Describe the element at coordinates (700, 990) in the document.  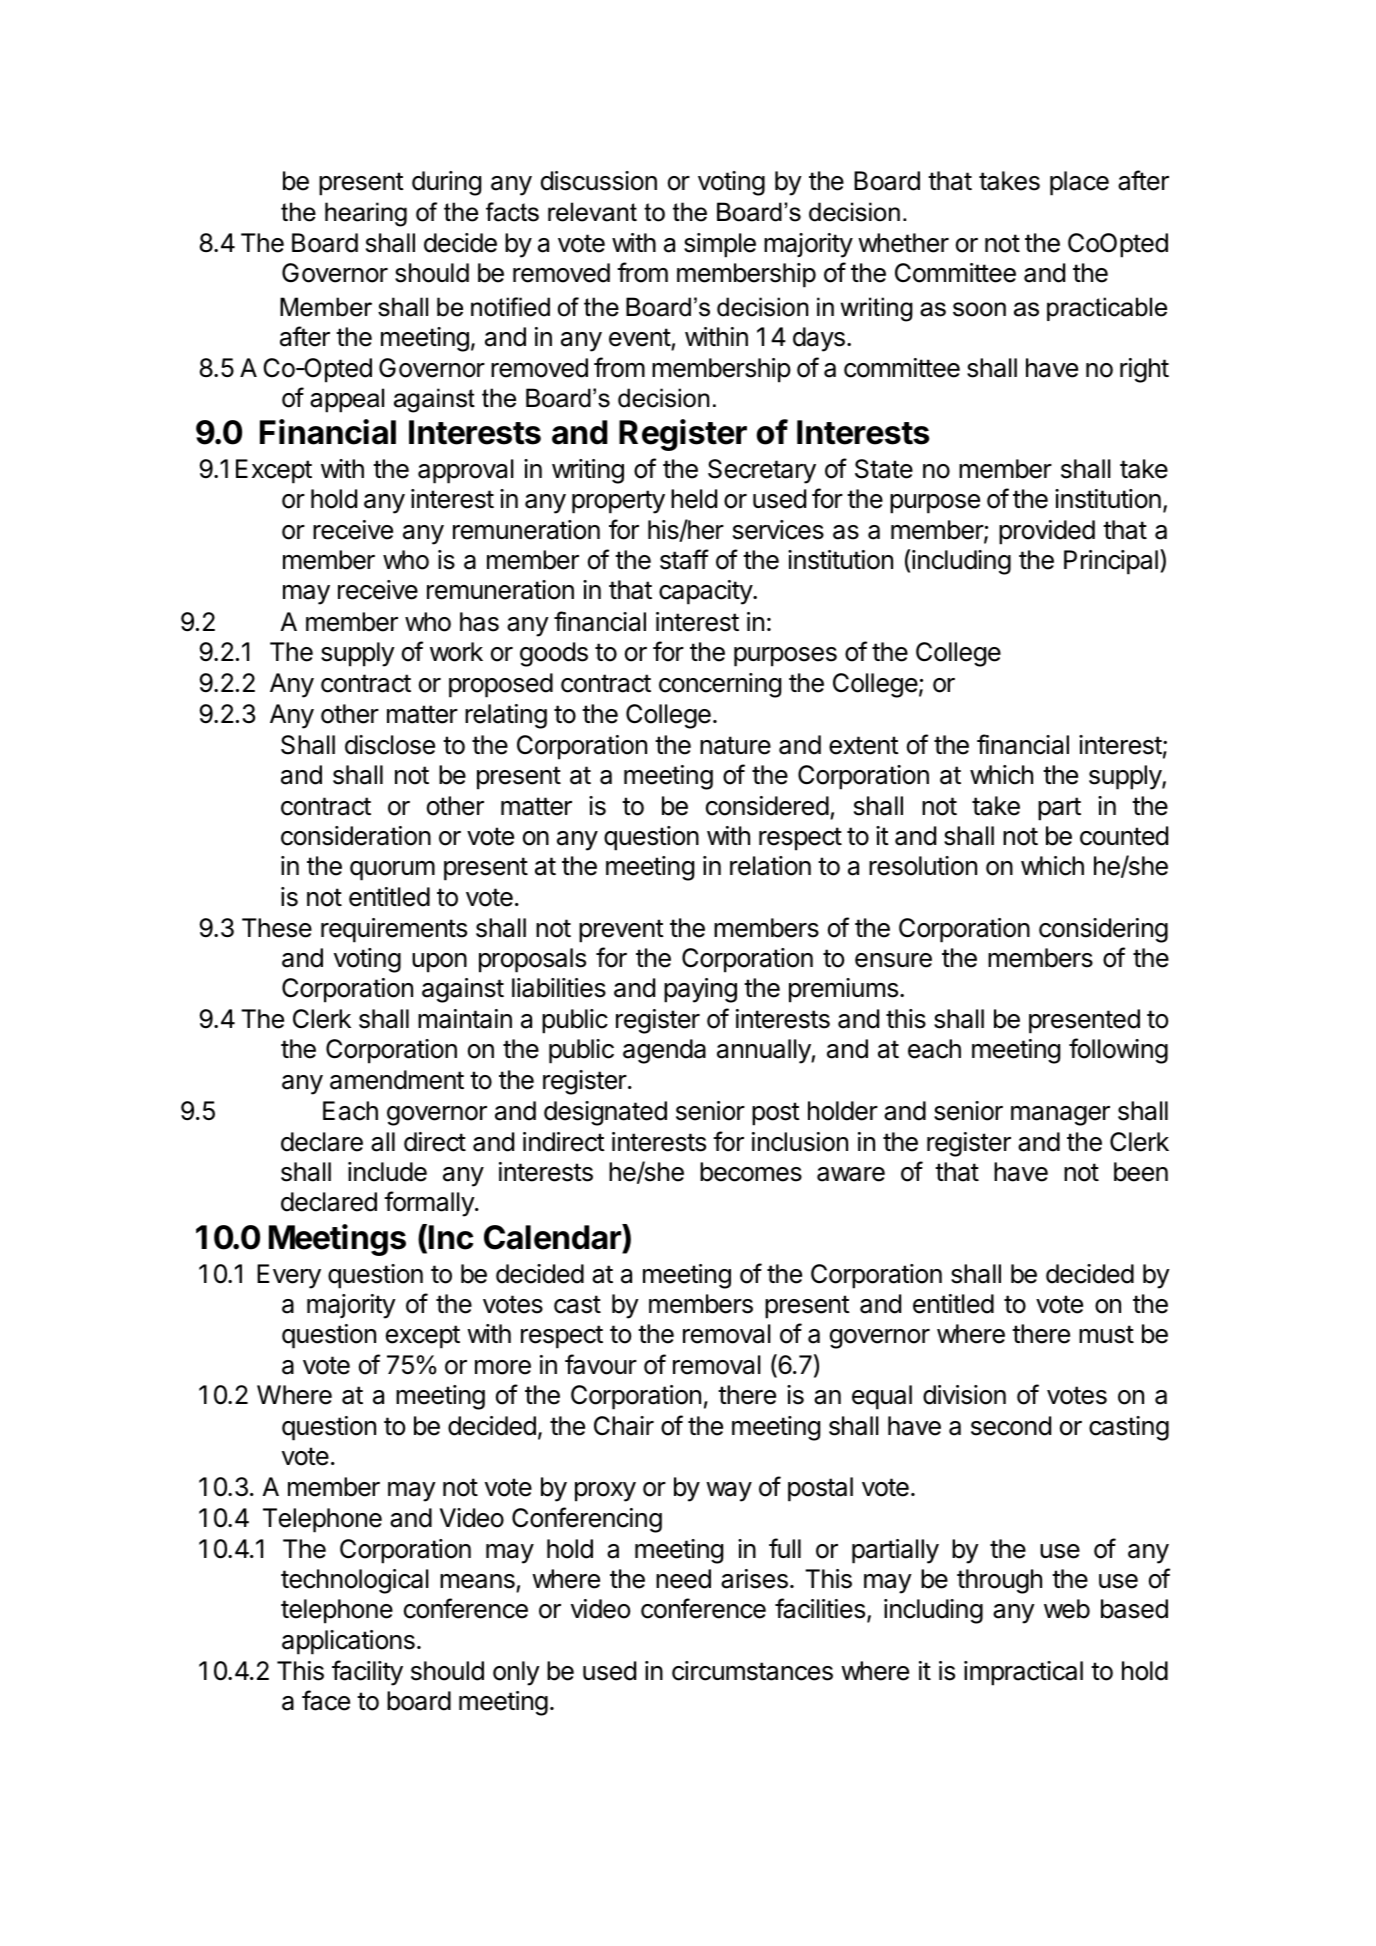
I see `paying` at that location.
